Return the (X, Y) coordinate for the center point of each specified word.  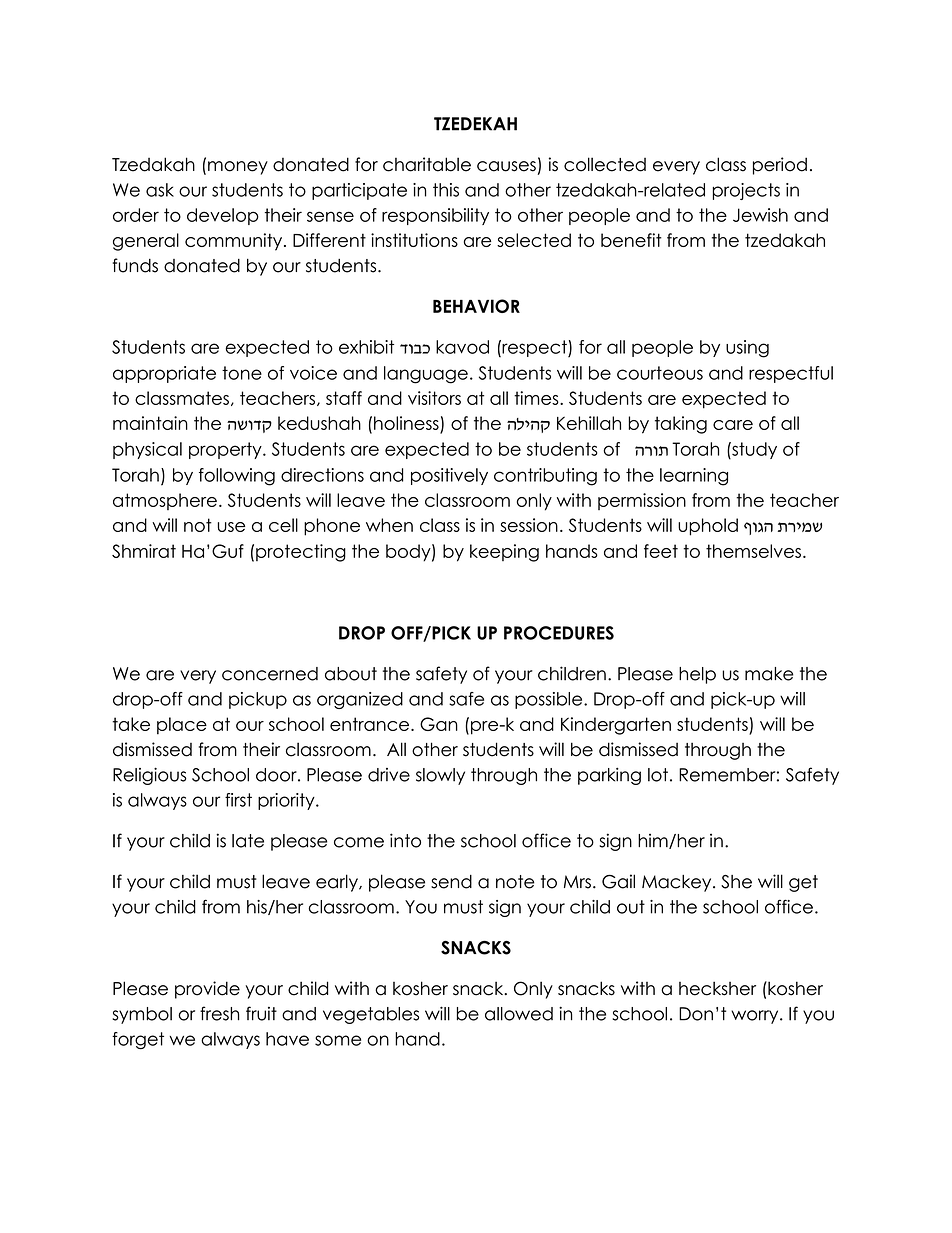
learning (694, 477)
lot (658, 775)
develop (223, 216)
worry (756, 1017)
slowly (440, 776)
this (446, 190)
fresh (219, 1013)
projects (746, 191)
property (226, 450)
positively (449, 476)
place (182, 726)
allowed (519, 1014)
